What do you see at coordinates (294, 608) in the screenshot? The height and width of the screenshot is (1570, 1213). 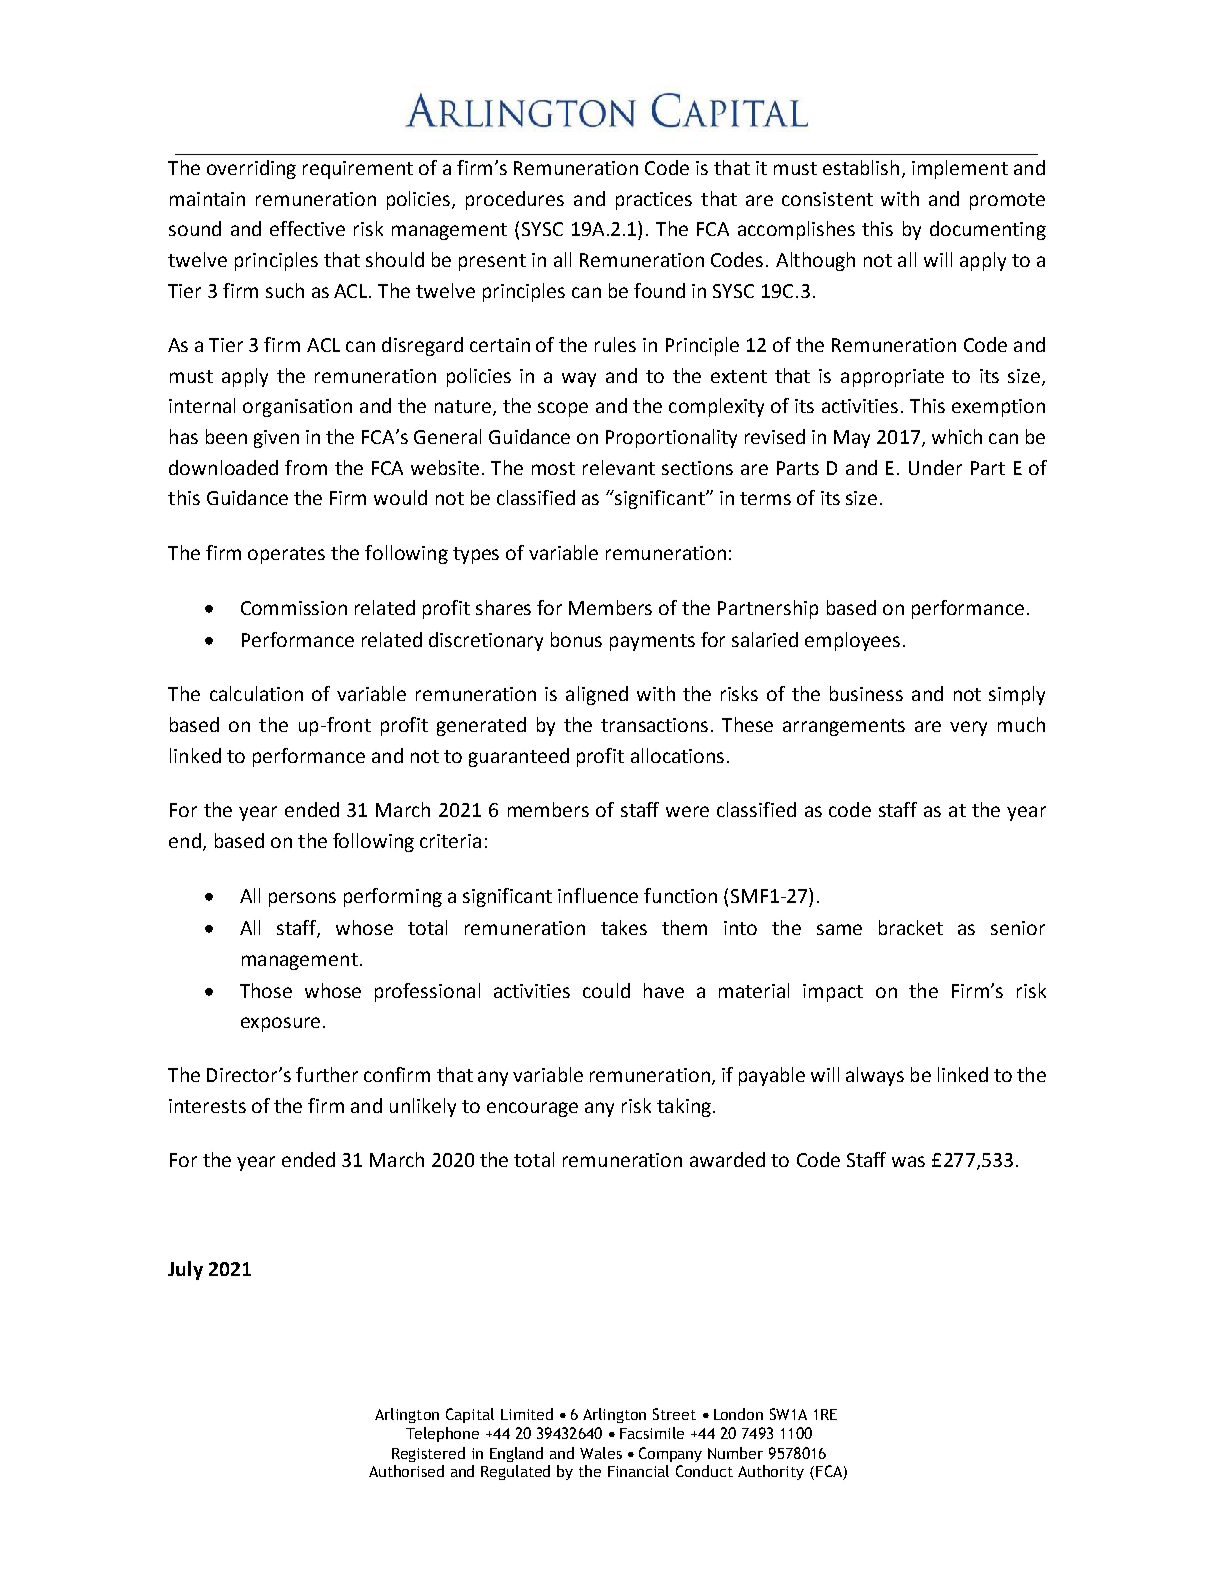 I see `Commission` at bounding box center [294, 608].
